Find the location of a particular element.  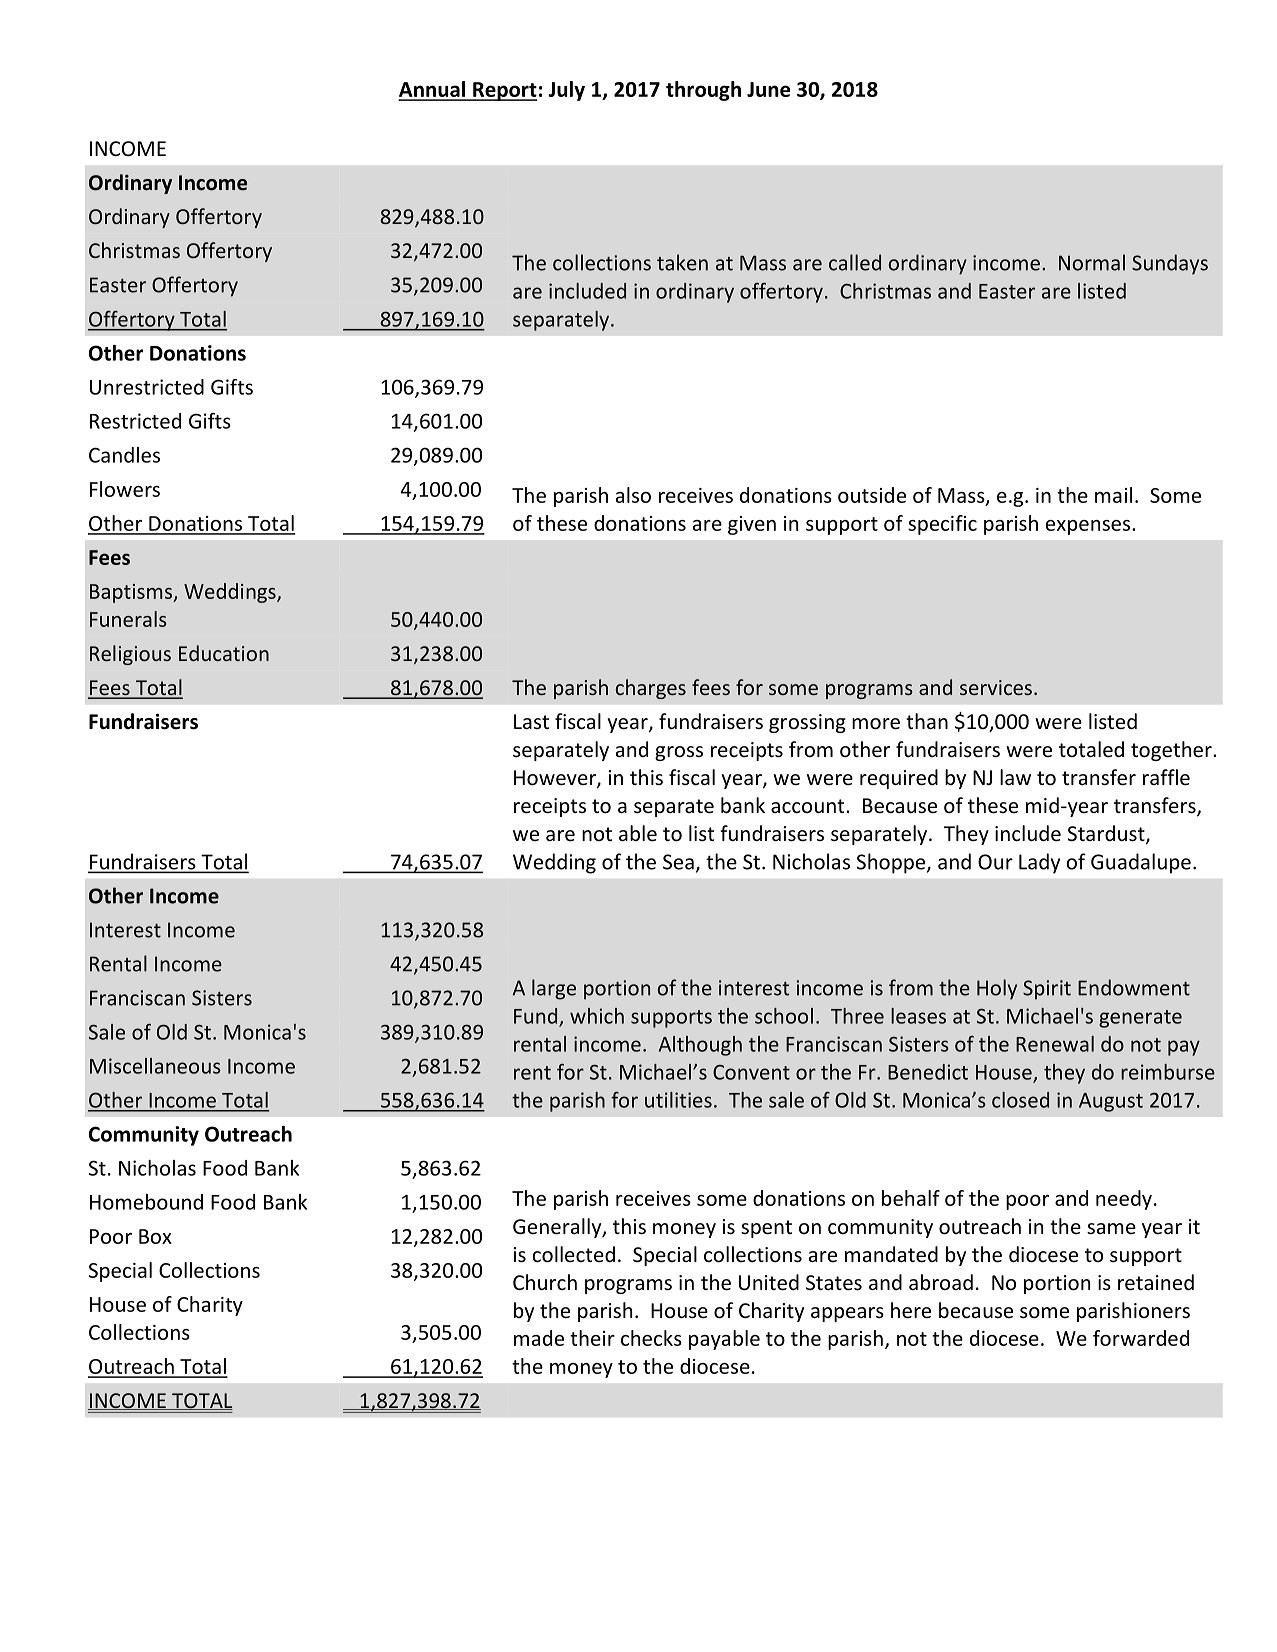

checks is located at coordinates (651, 1338).
